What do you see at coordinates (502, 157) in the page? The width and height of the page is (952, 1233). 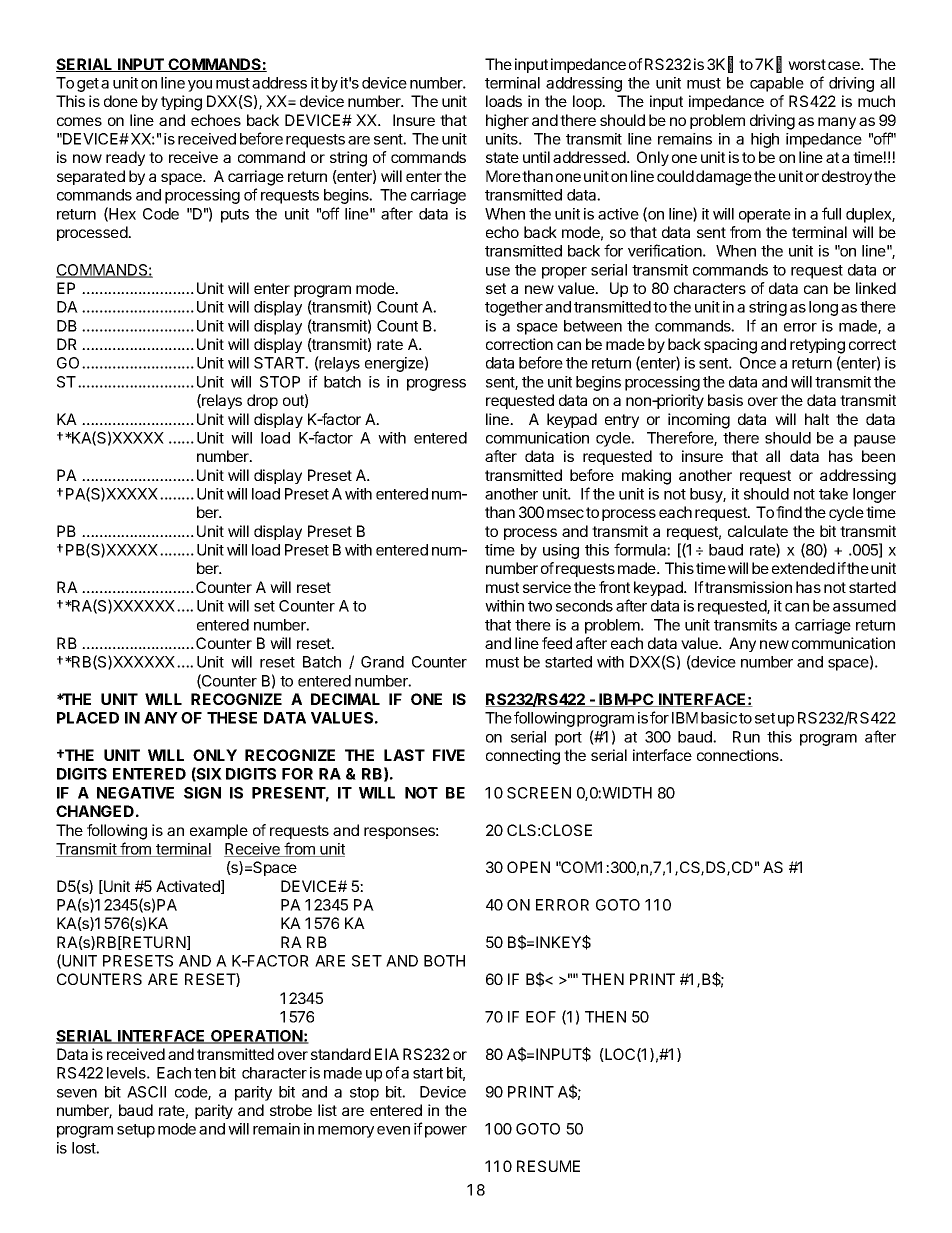 I see `state` at bounding box center [502, 157].
